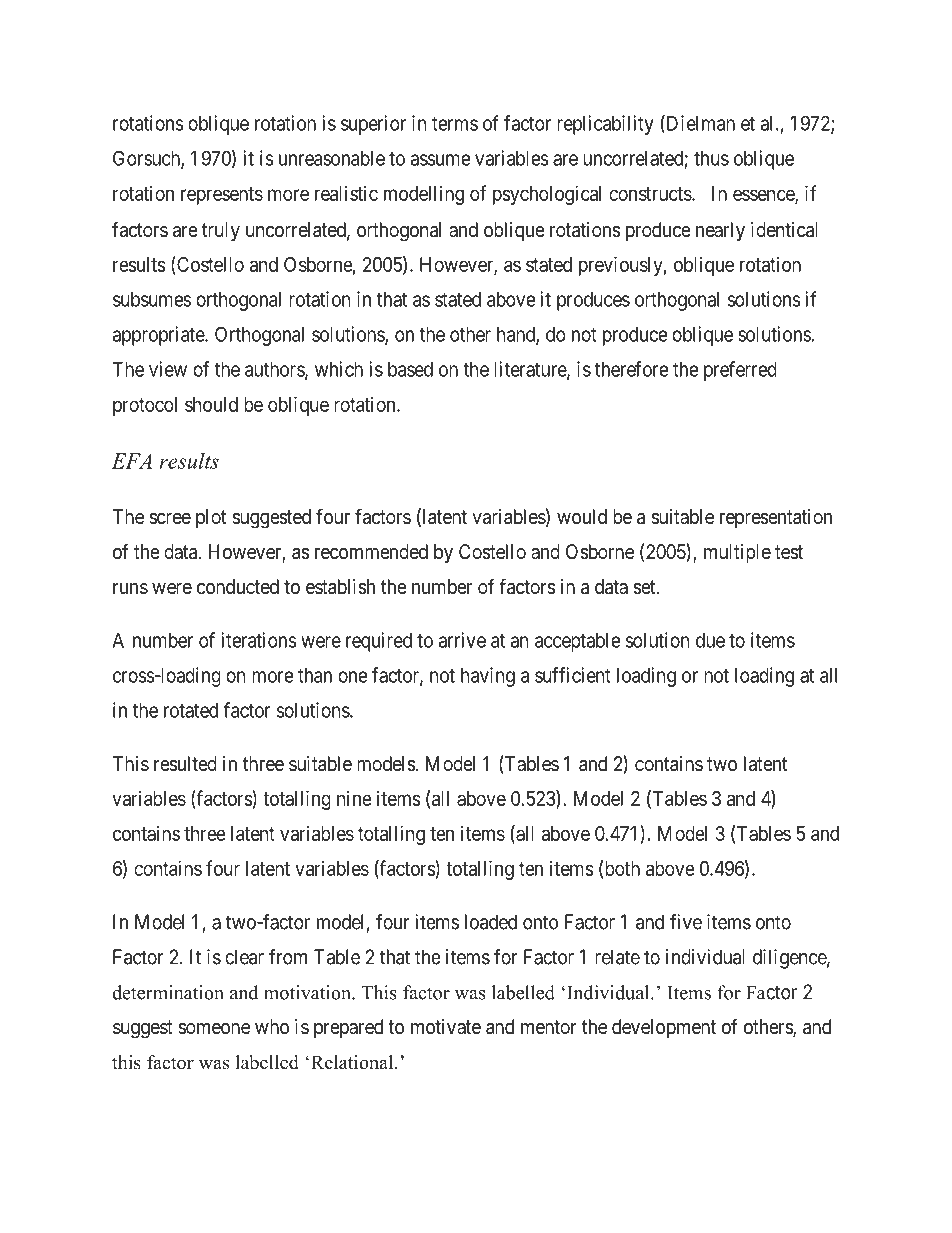 The width and height of the page is (952, 1233). Describe the element at coordinates (222, 196) in the page. I see `represents` at that location.
